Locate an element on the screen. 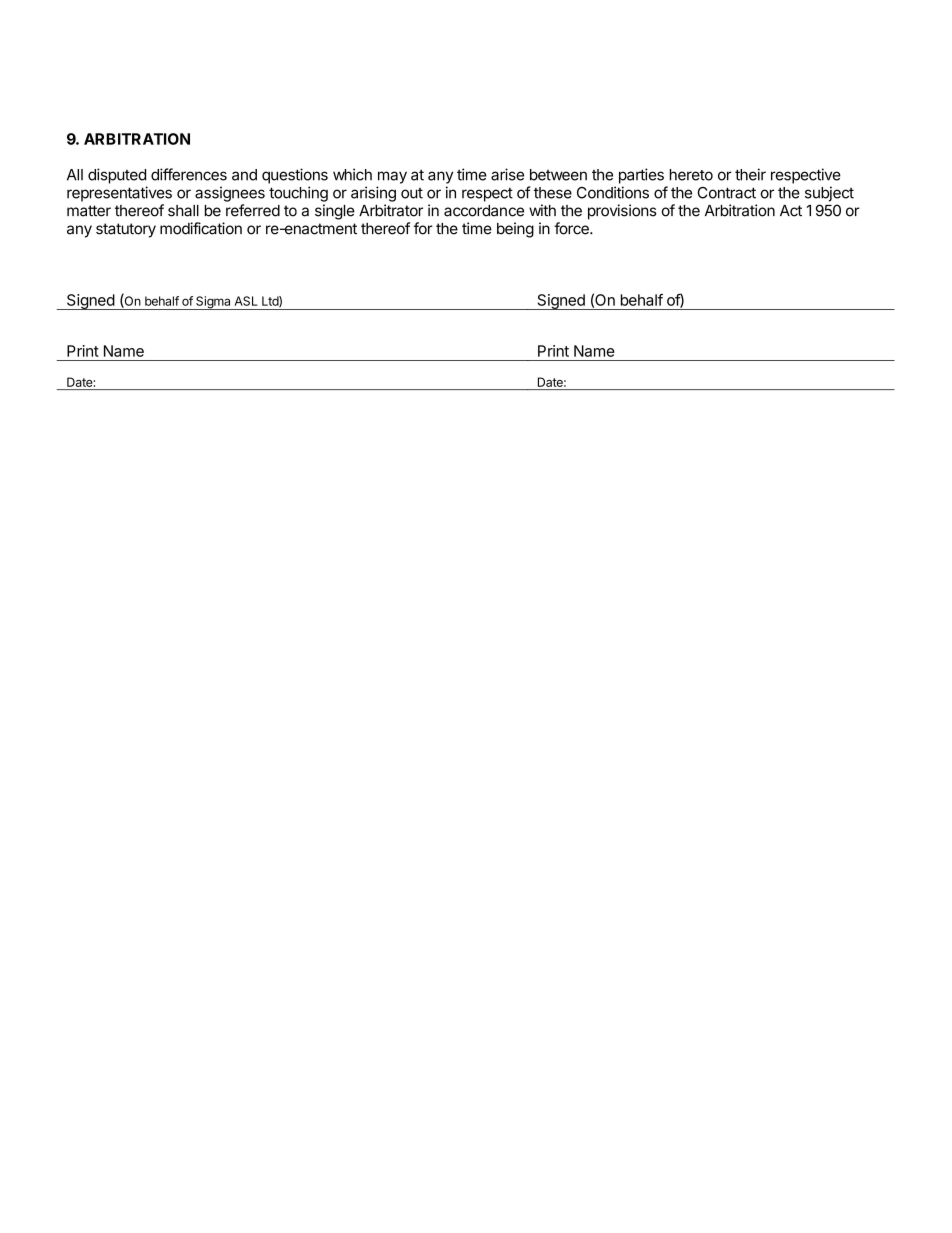  differences is located at coordinates (189, 174).
